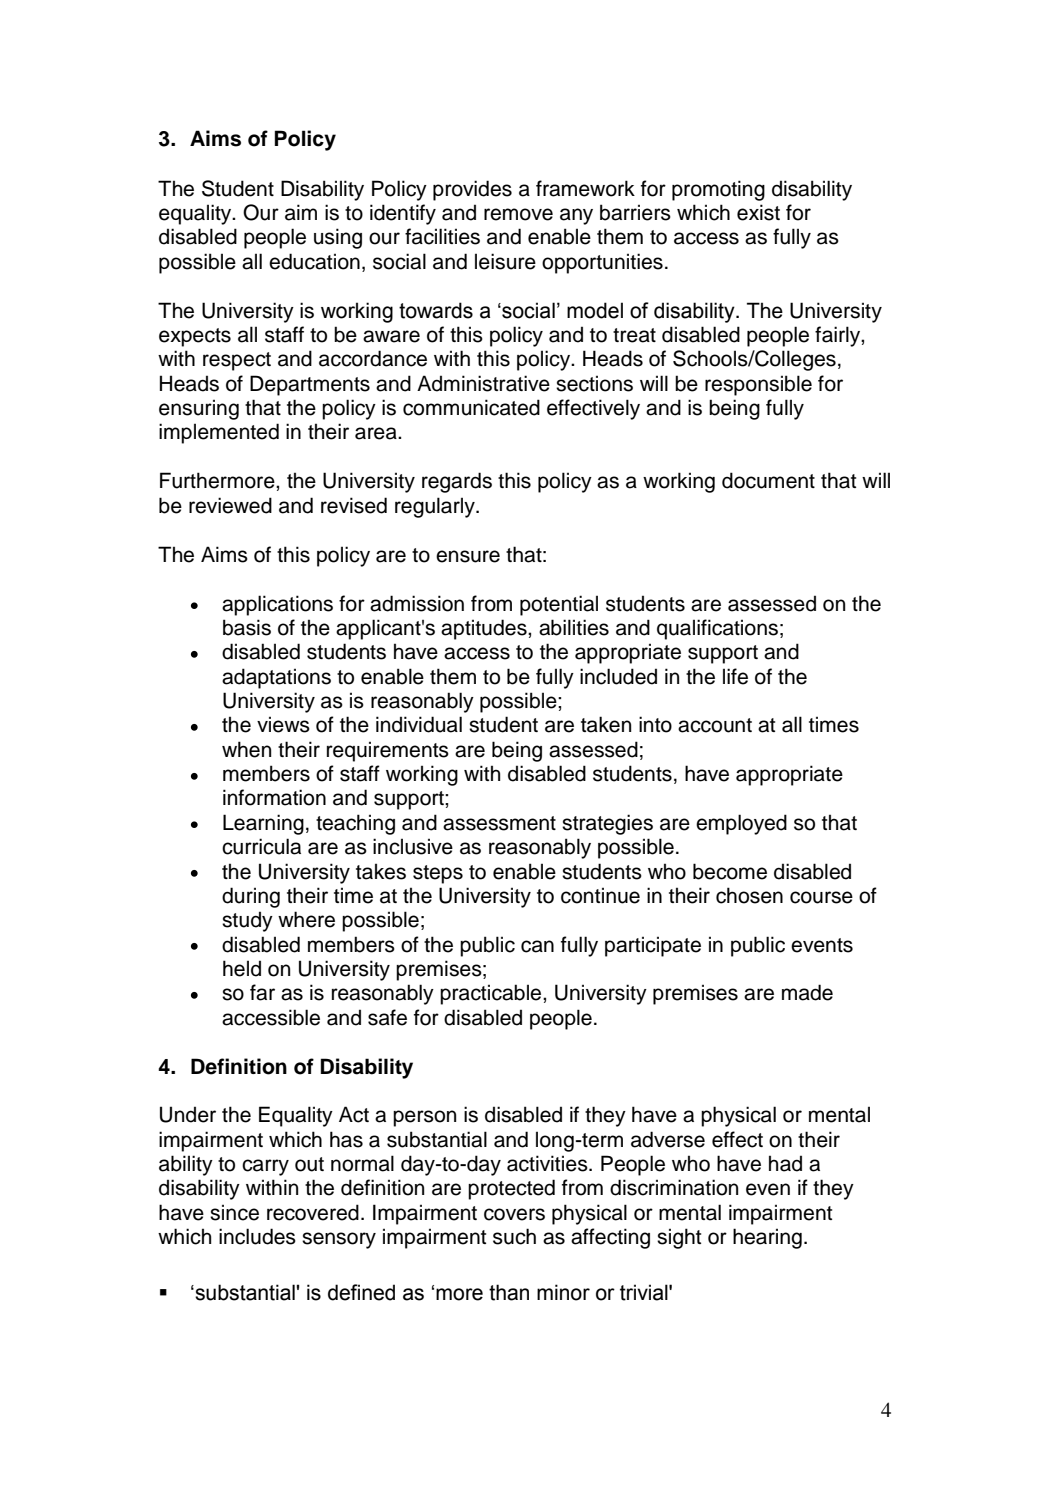 This screenshot has width=1050, height=1485. Describe the element at coordinates (715, 725) in the screenshot. I see `account` at that location.
